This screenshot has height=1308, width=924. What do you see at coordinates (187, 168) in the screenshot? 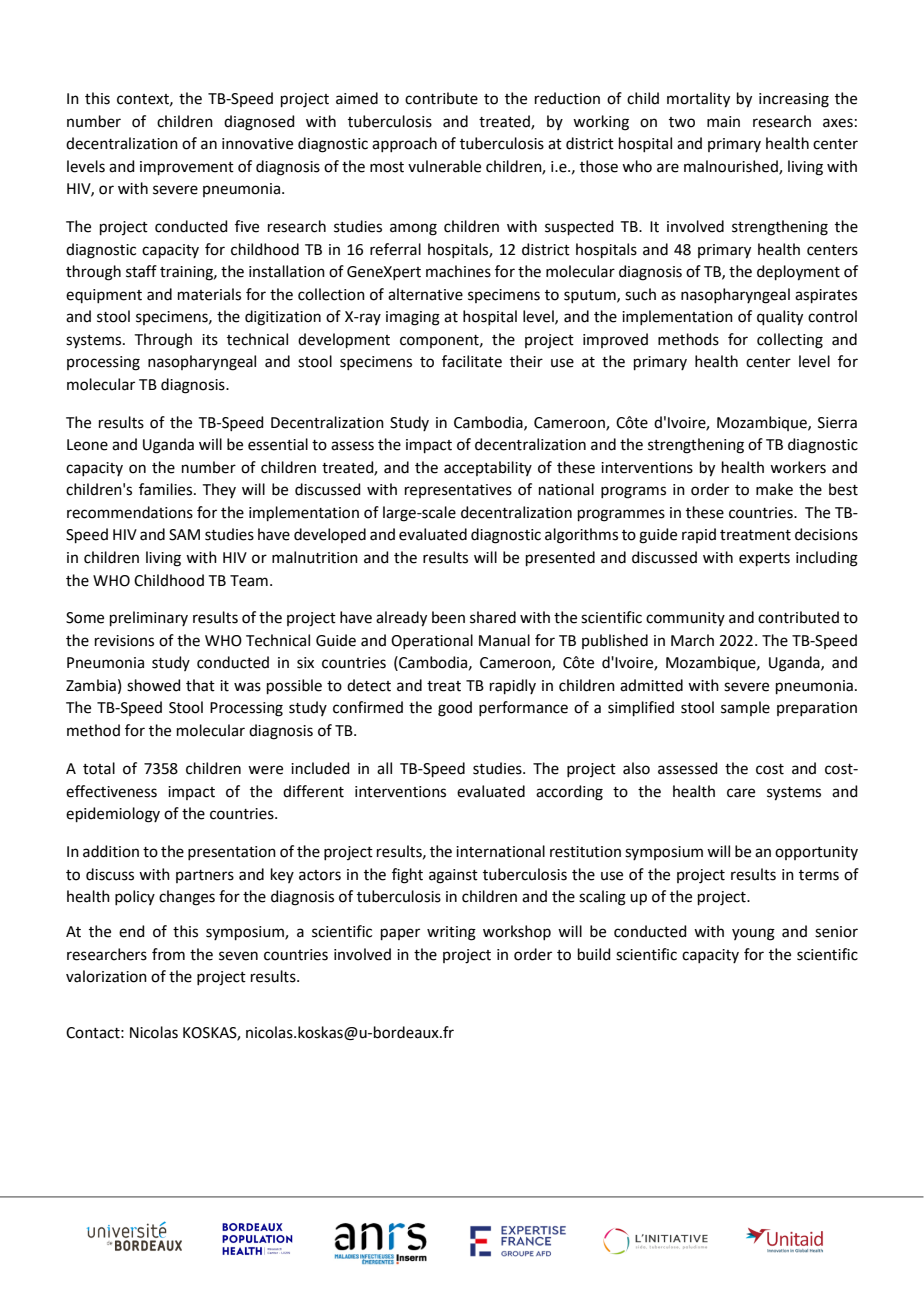
I see `improvement` at bounding box center [187, 168].
